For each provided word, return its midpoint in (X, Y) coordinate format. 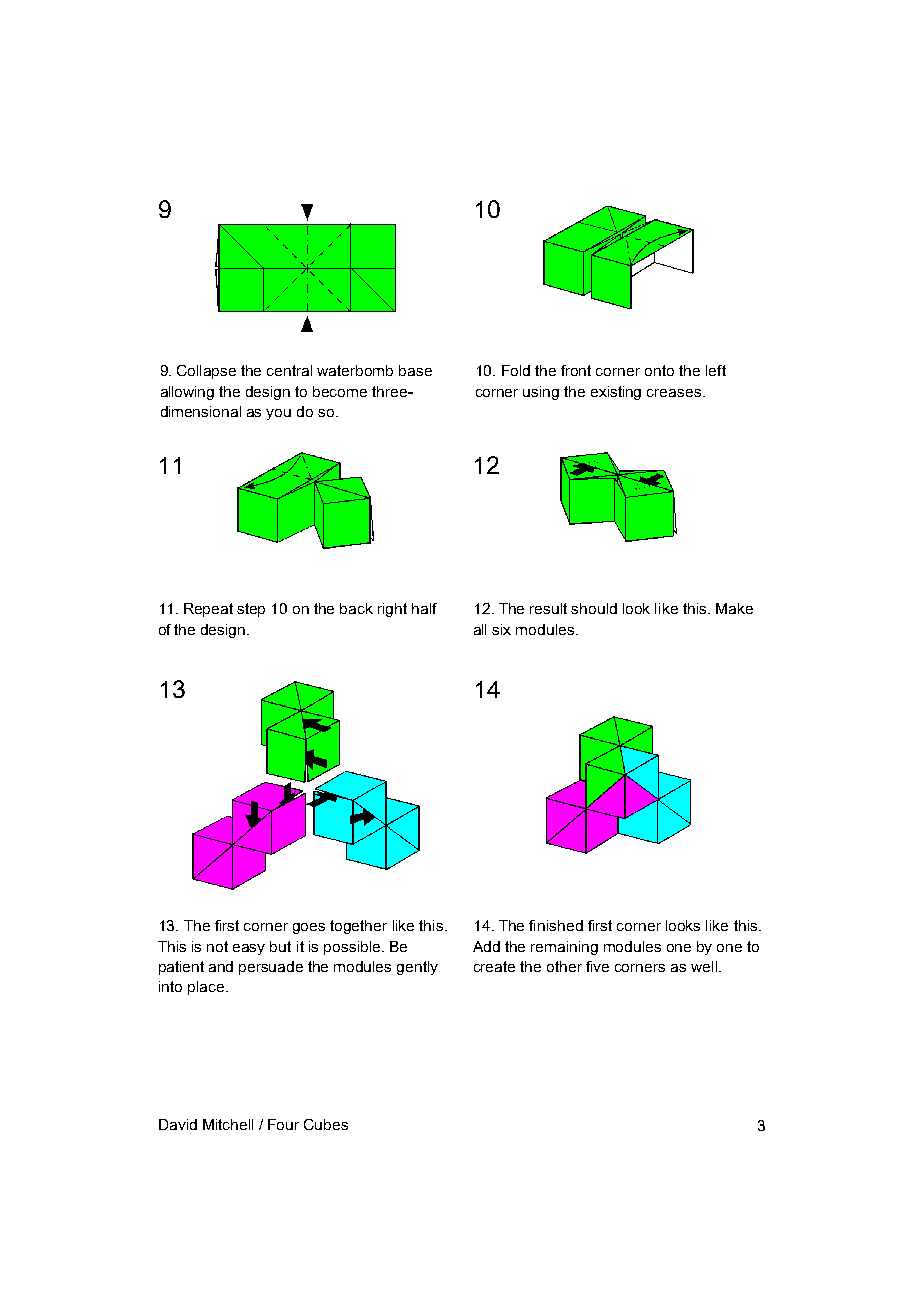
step (251, 610)
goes (309, 928)
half (424, 608)
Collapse (206, 372)
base (415, 370)
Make (734, 608)
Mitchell (228, 1124)
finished (556, 925)
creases (675, 393)
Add (486, 946)
